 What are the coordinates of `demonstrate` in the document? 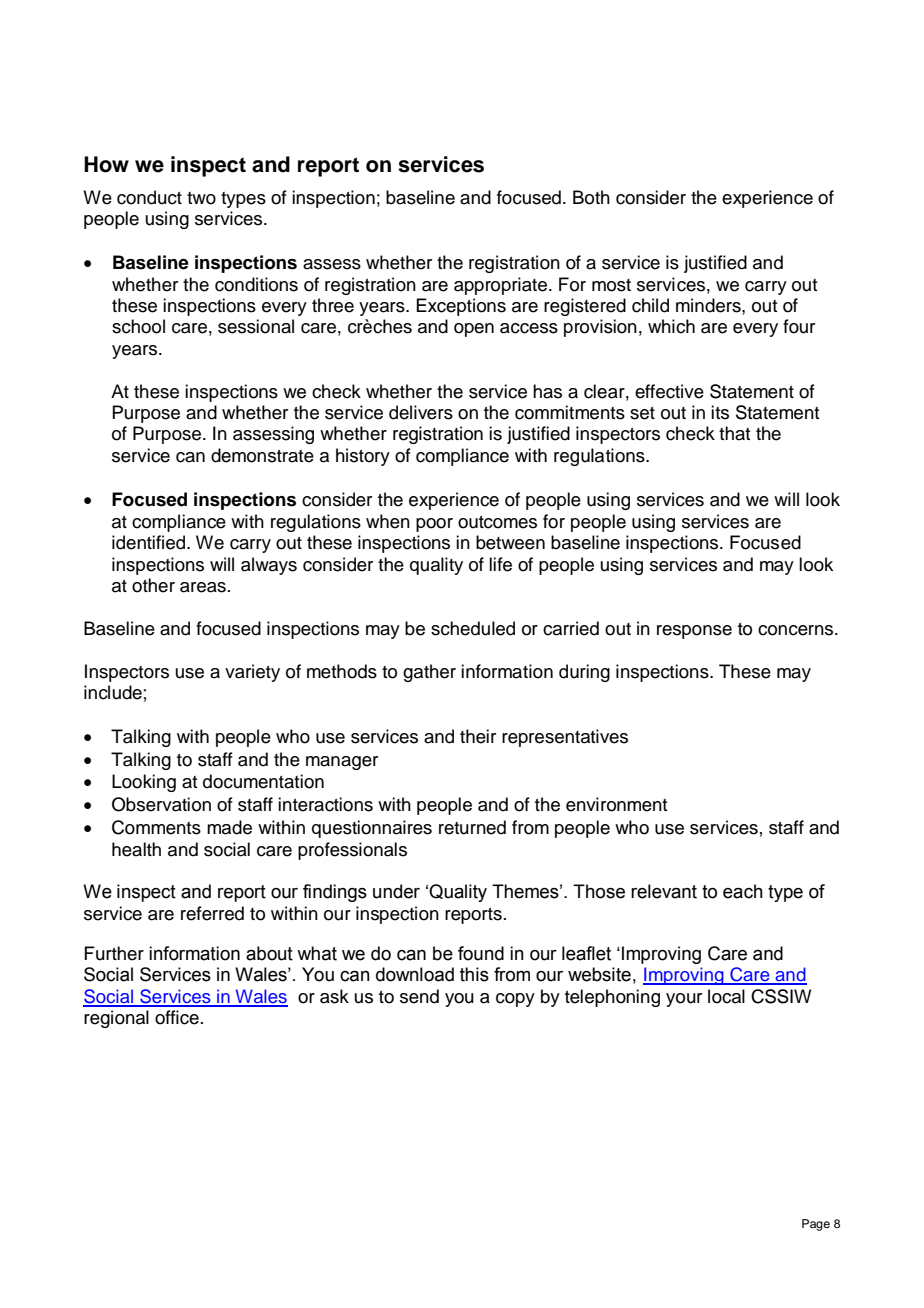 It's located at (262, 455).
